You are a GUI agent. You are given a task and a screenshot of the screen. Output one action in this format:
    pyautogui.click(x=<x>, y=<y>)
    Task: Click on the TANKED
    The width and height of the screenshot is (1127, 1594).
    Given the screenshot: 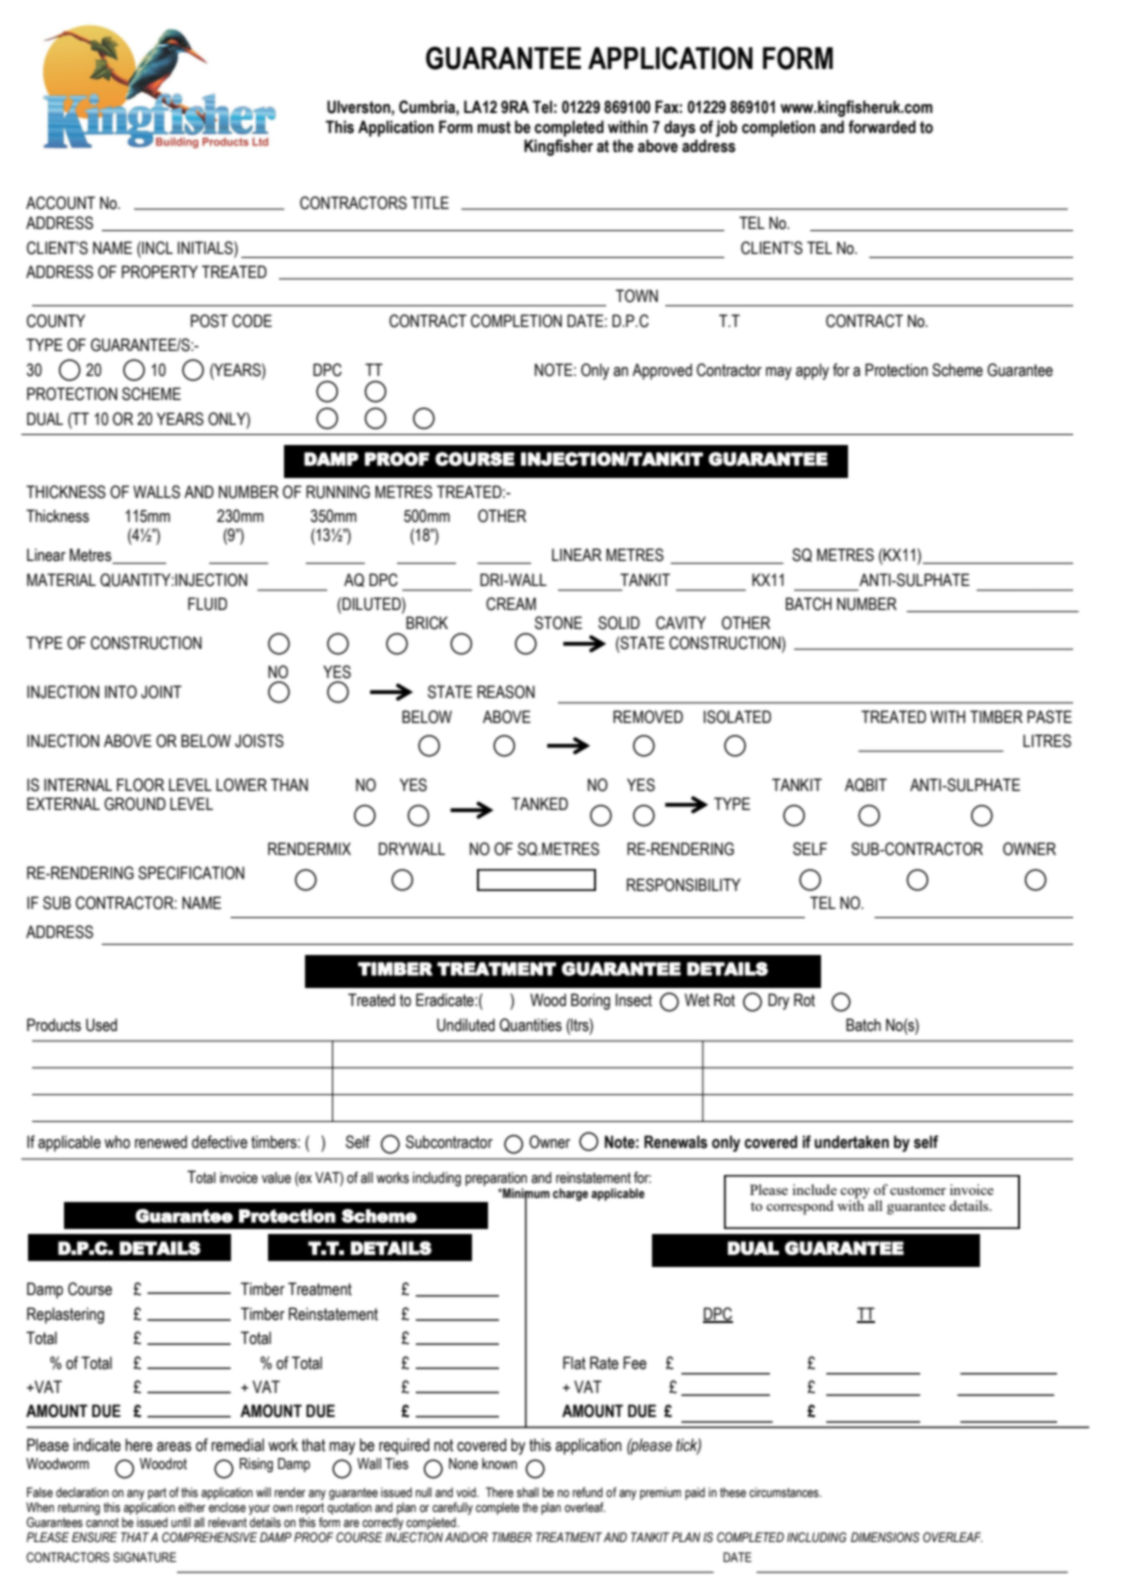 What is the action you would take?
    pyautogui.click(x=540, y=803)
